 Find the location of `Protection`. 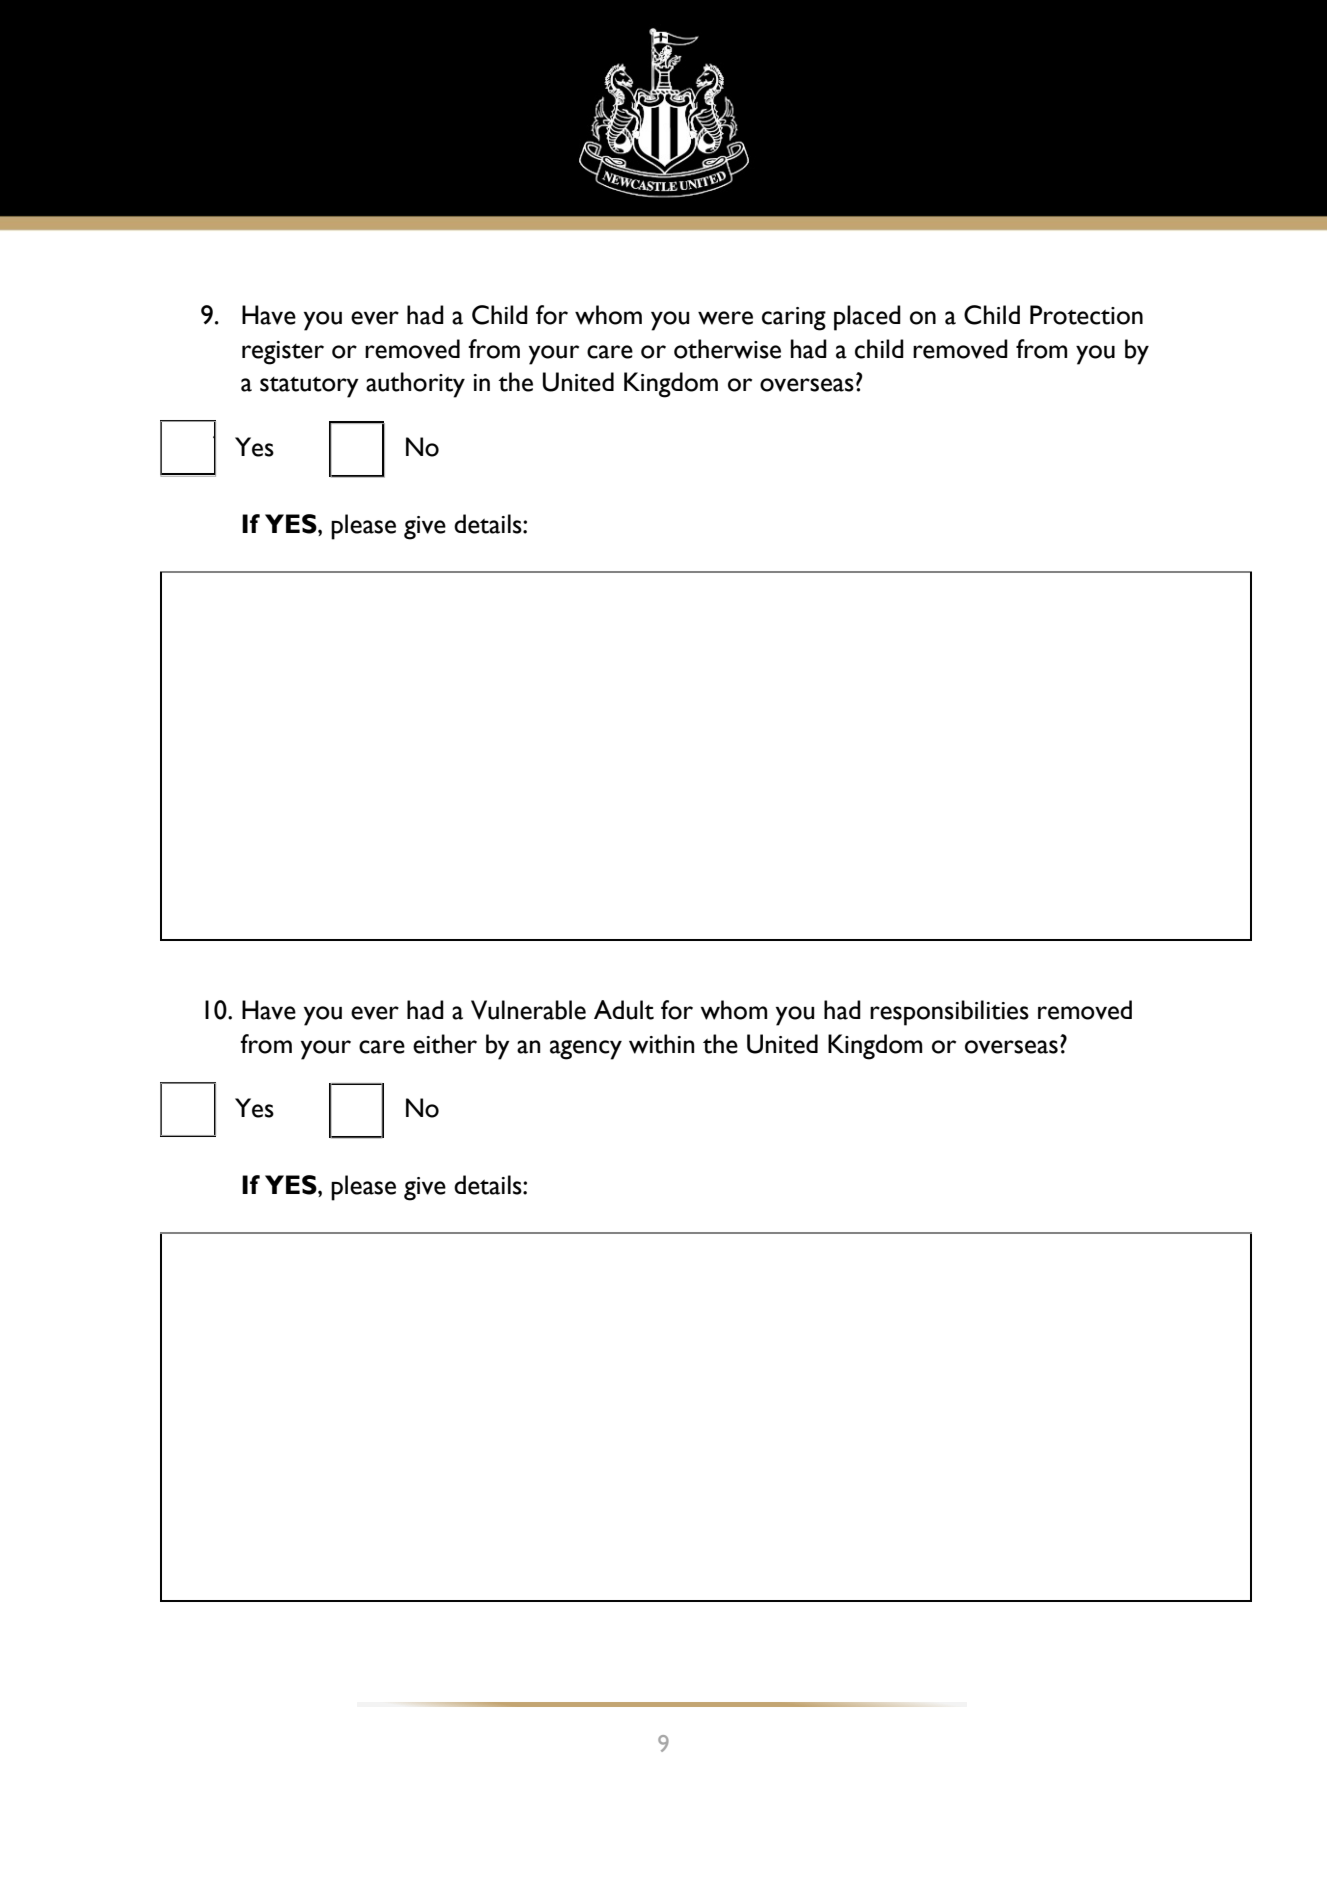

Protection is located at coordinates (1086, 315).
